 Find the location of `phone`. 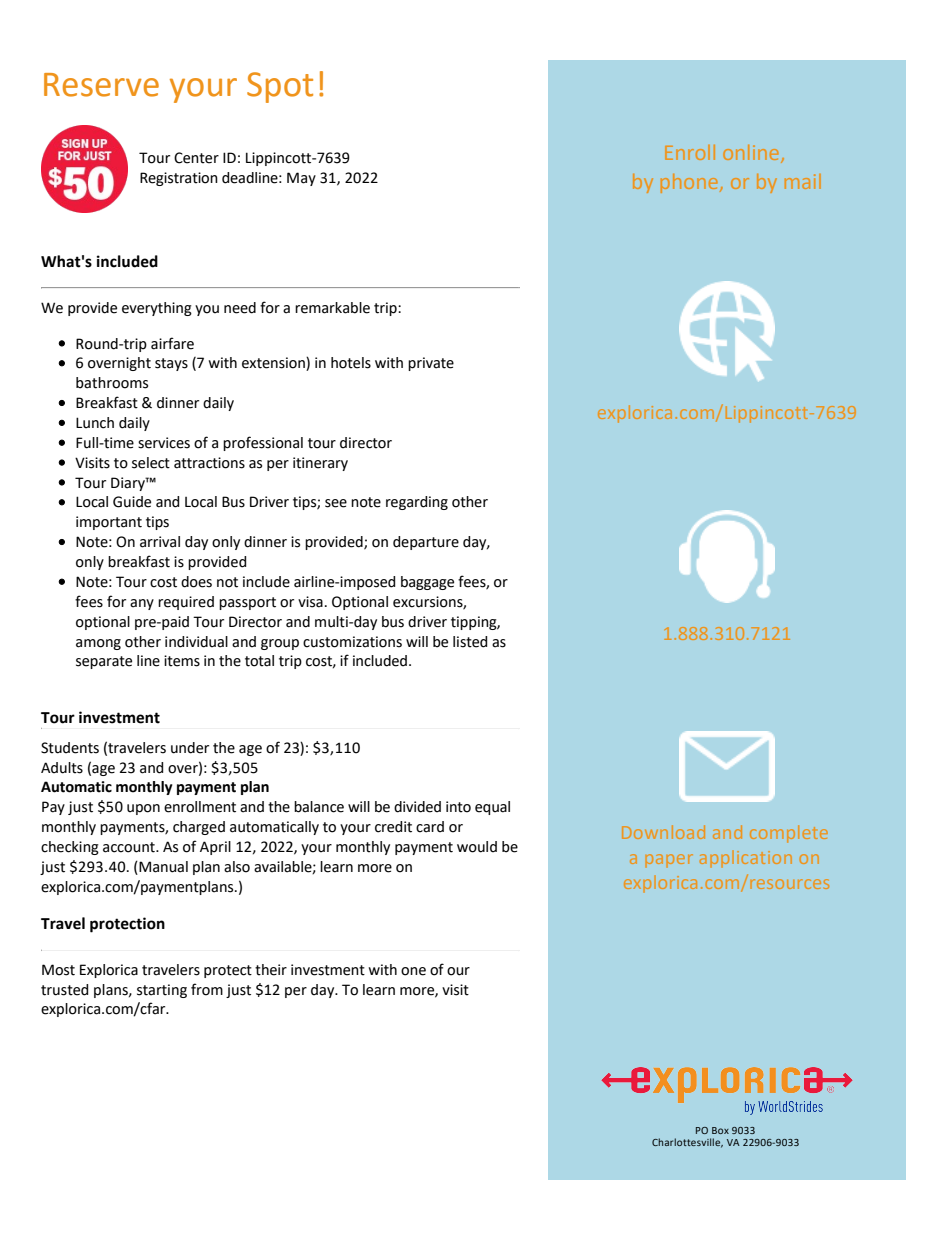

phone is located at coordinates (689, 183).
